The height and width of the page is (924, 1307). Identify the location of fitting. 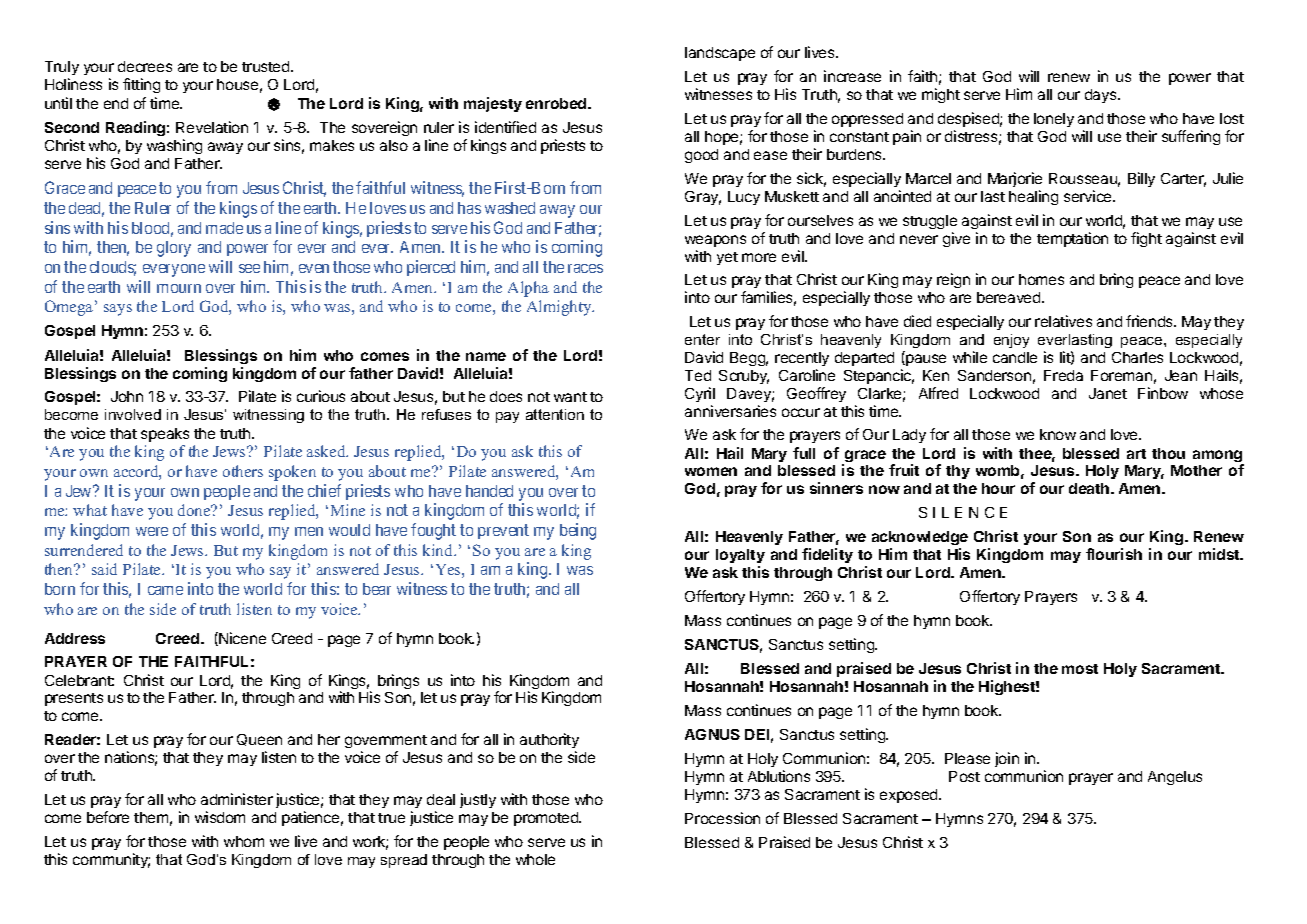
(141, 85).
